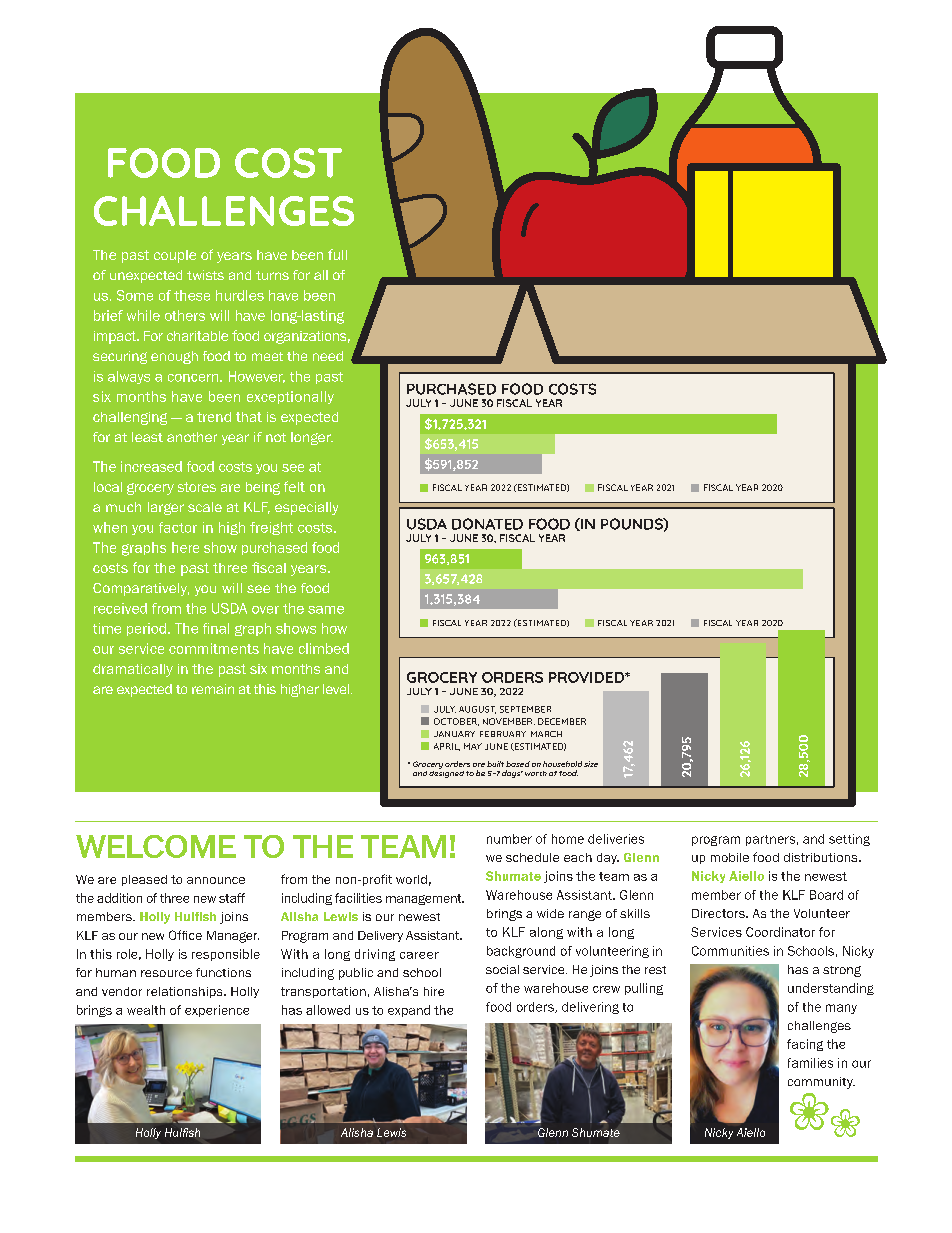 This screenshot has width=952, height=1233. I want to click on twists, so click(205, 275).
